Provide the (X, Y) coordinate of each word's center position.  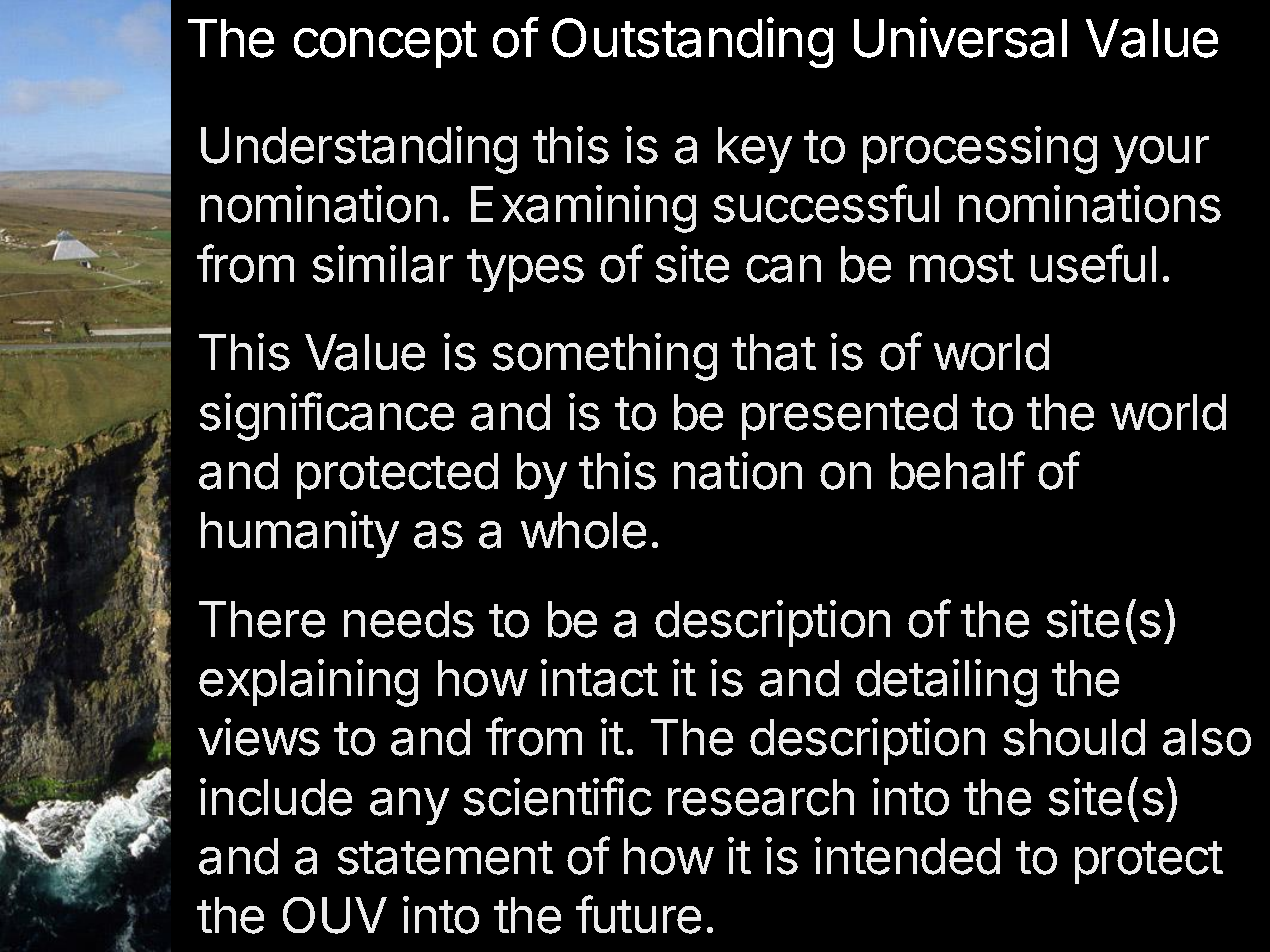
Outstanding (692, 42)
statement (445, 858)
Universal (960, 37)
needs (409, 619)
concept (385, 44)
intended (907, 856)
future (638, 914)
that (774, 352)
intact (599, 678)
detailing (946, 683)
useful (1093, 263)
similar (383, 264)
